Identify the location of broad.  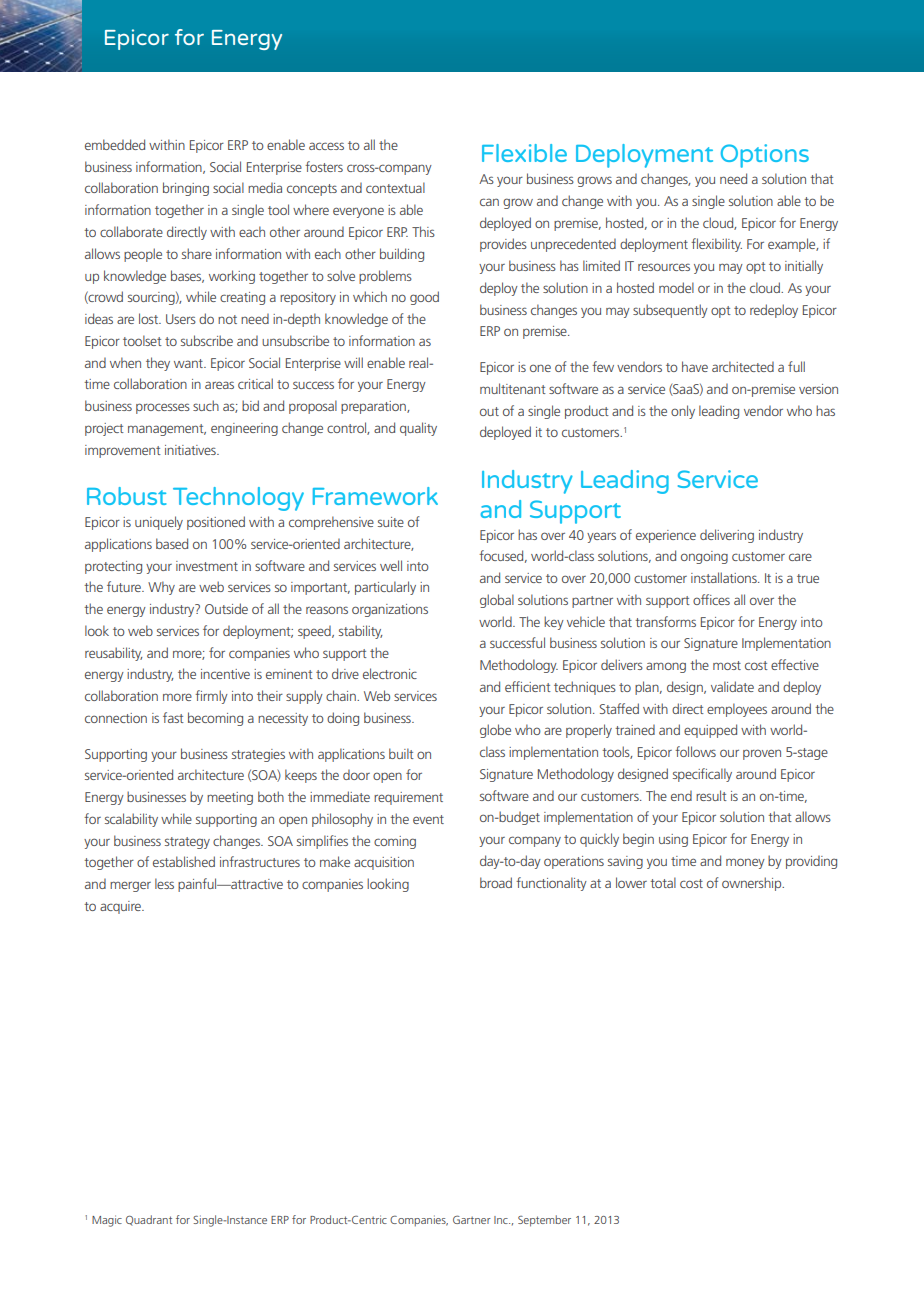
(496, 882).
